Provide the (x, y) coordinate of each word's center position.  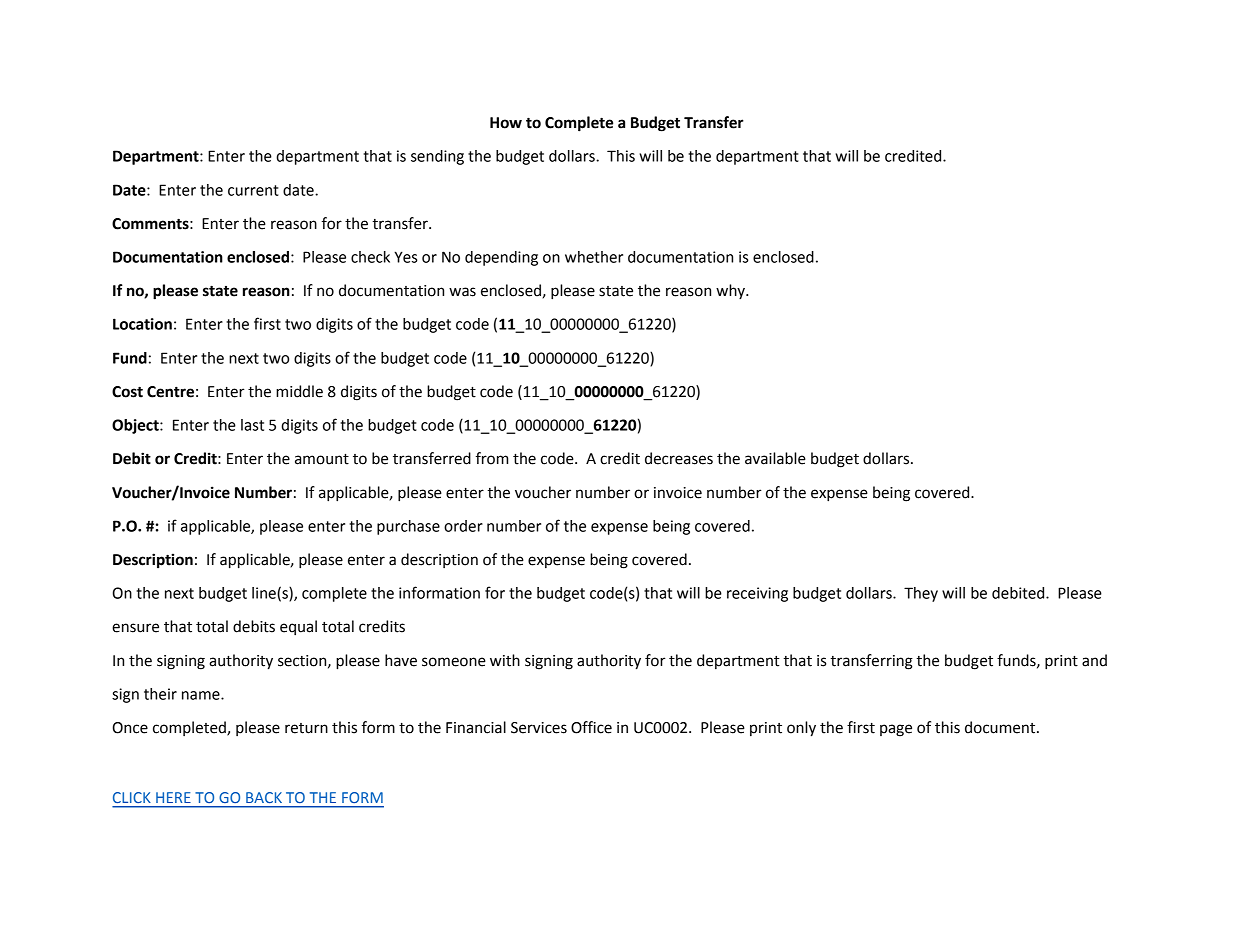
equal (298, 627)
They (921, 594)
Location (142, 324)
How (506, 123)
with (505, 660)
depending (501, 258)
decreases (679, 458)
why (731, 291)
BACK (264, 797)
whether (594, 257)
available (775, 458)
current (253, 190)
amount (322, 459)
